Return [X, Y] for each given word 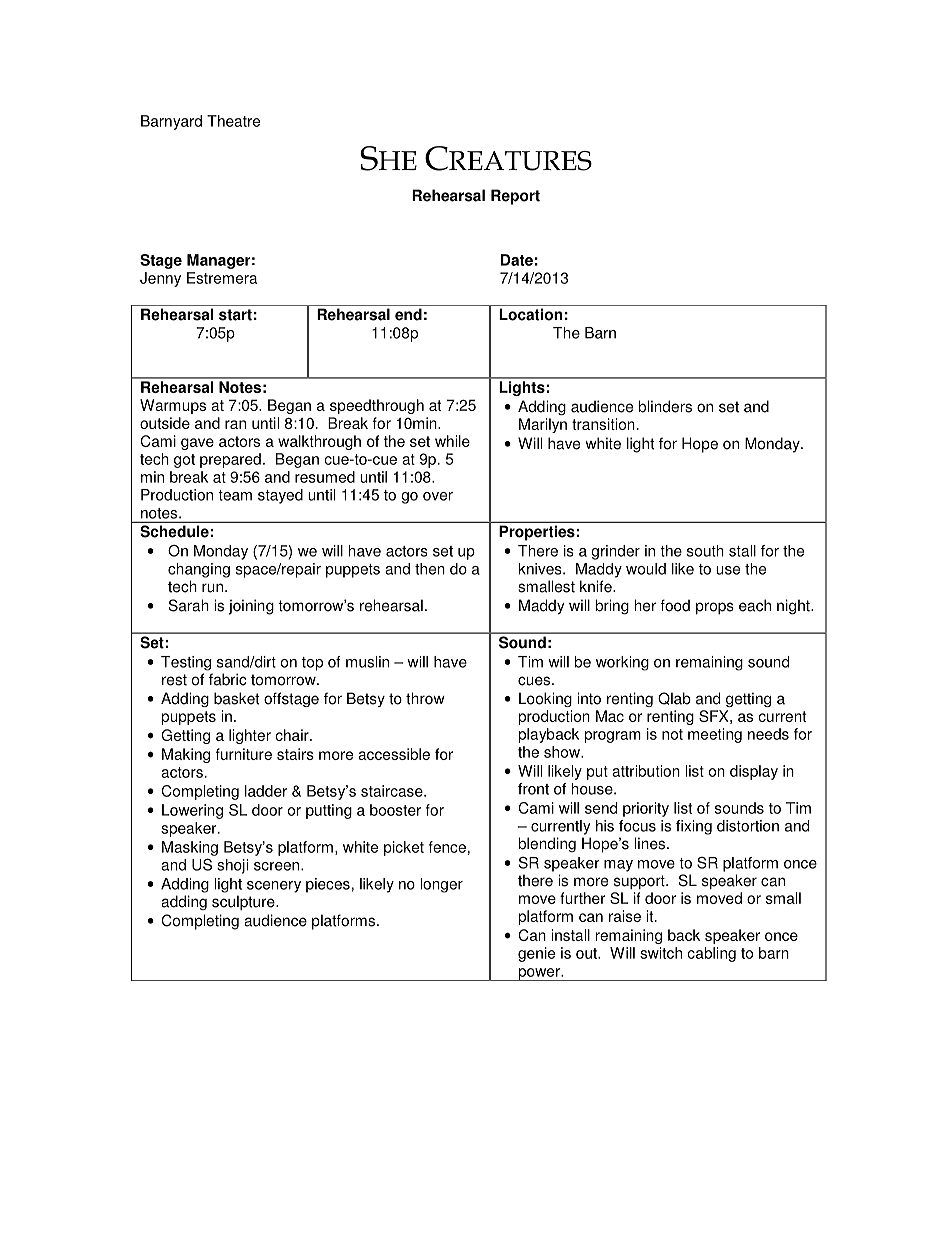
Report [515, 197]
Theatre [233, 121]
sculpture [244, 902]
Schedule [175, 531]
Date [517, 260]
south [705, 551]
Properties [537, 533]
